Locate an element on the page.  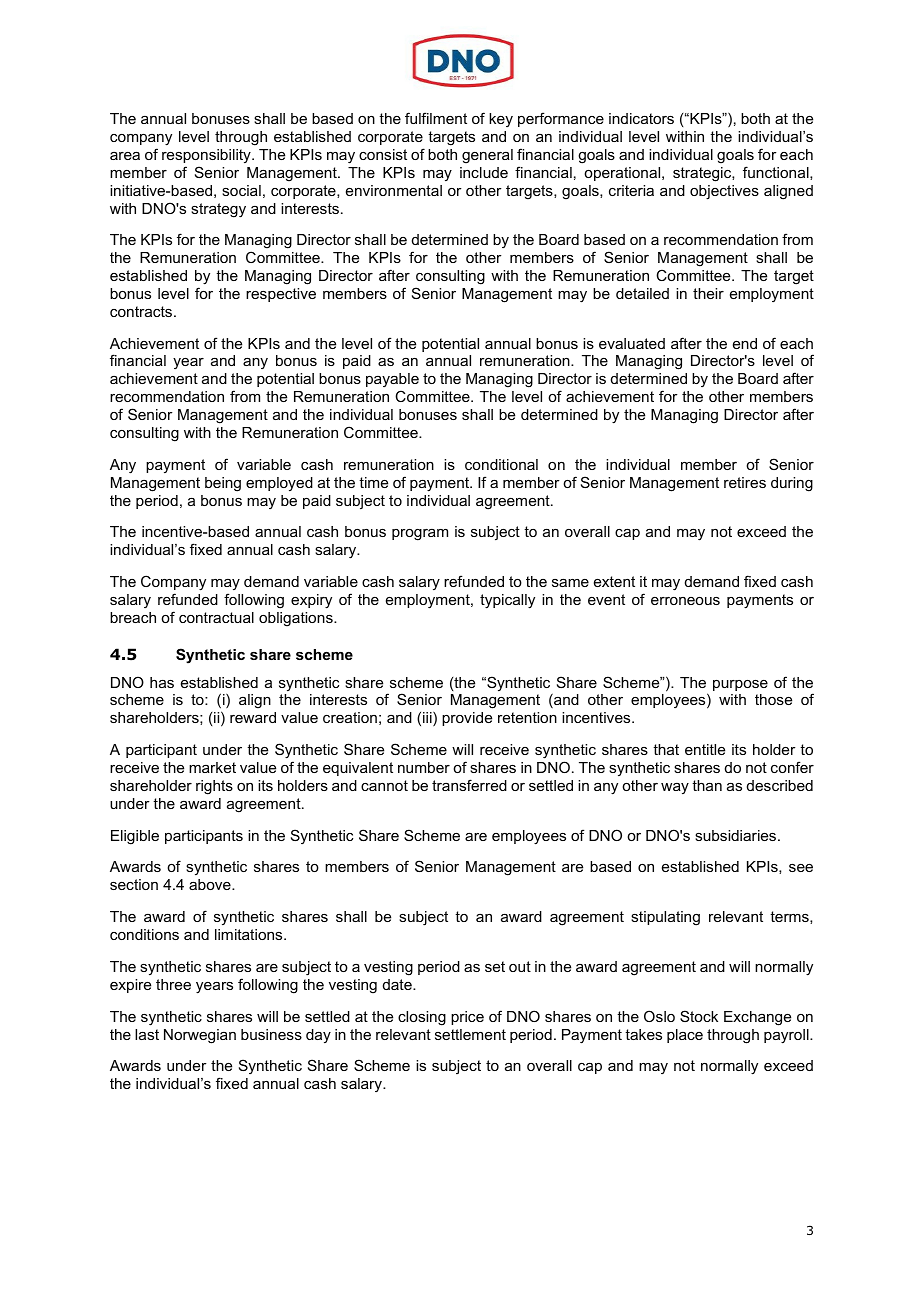
price is located at coordinates (467, 1018).
